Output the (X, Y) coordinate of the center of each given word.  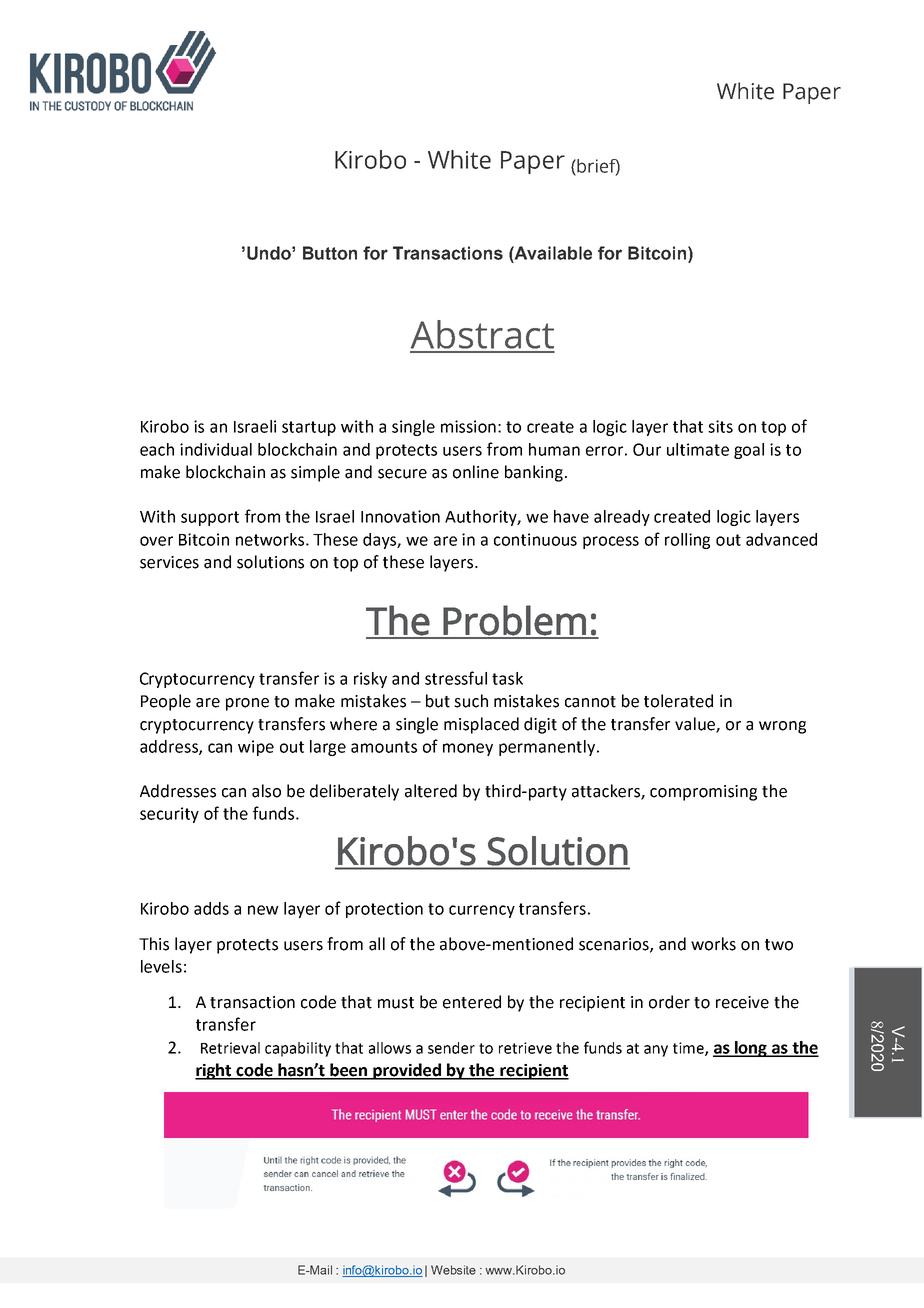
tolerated (678, 701)
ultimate (698, 449)
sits (720, 426)
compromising (703, 793)
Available (552, 253)
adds (211, 908)
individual (216, 449)
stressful (456, 678)
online (476, 472)
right (214, 1071)
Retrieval (230, 1048)
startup (309, 428)
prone (247, 704)
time (689, 1049)
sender (451, 1048)
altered (431, 791)
